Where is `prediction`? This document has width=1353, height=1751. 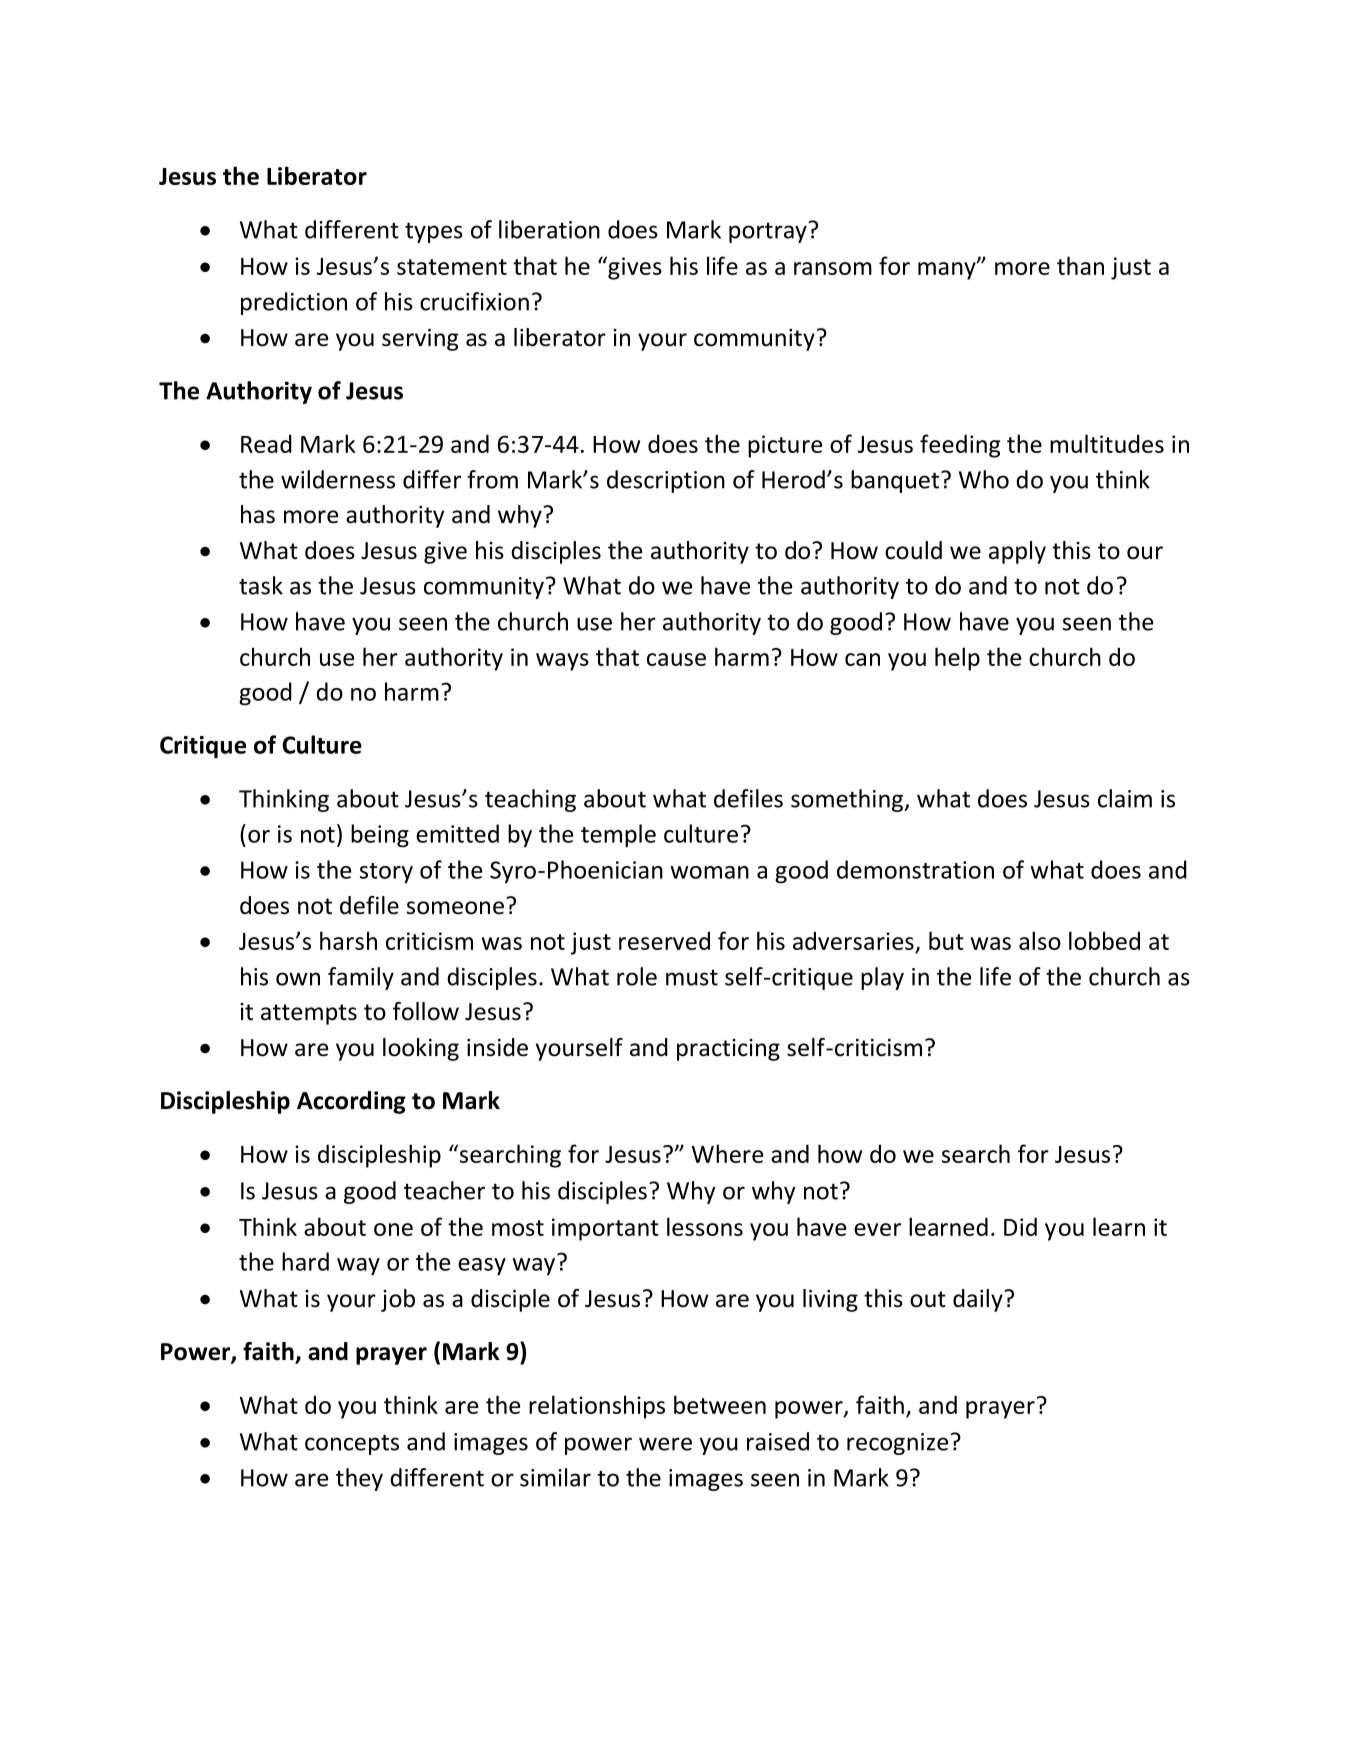
prediction is located at coordinates (294, 303).
